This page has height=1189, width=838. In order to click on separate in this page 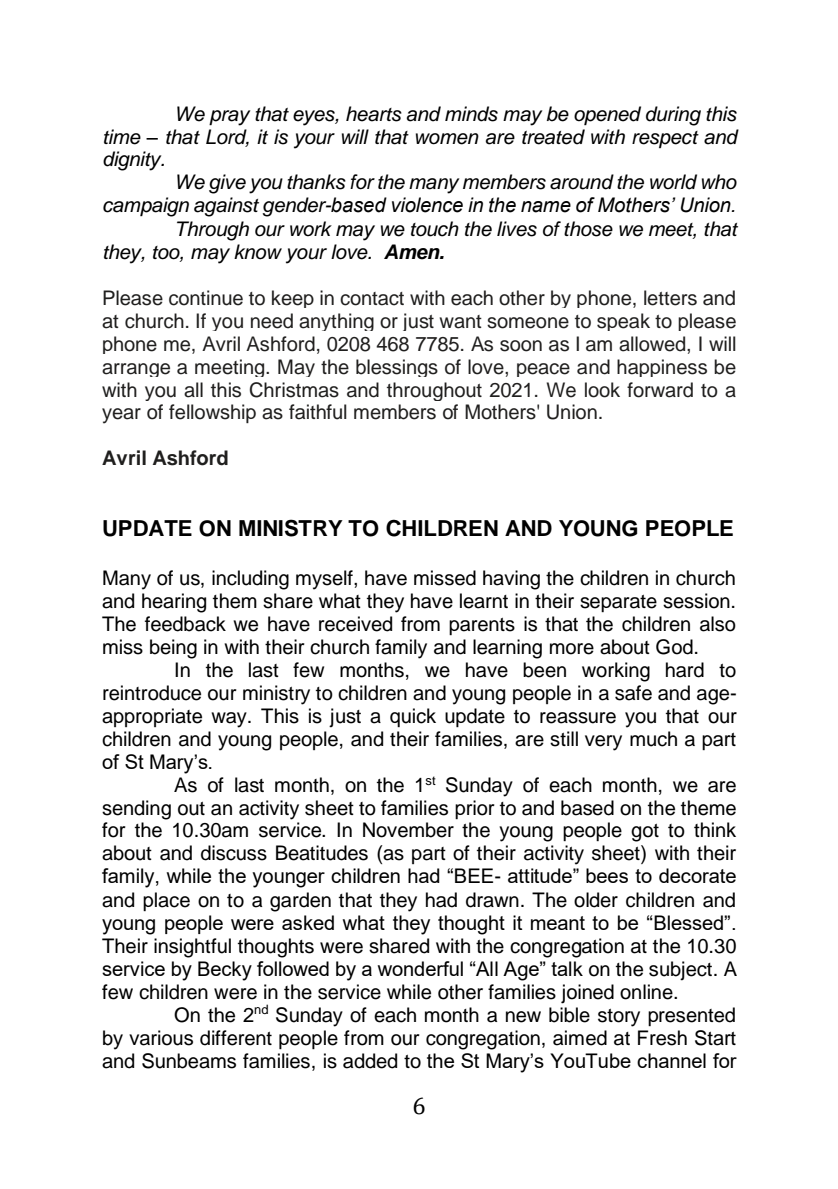, I will do `click(618, 603)`.
